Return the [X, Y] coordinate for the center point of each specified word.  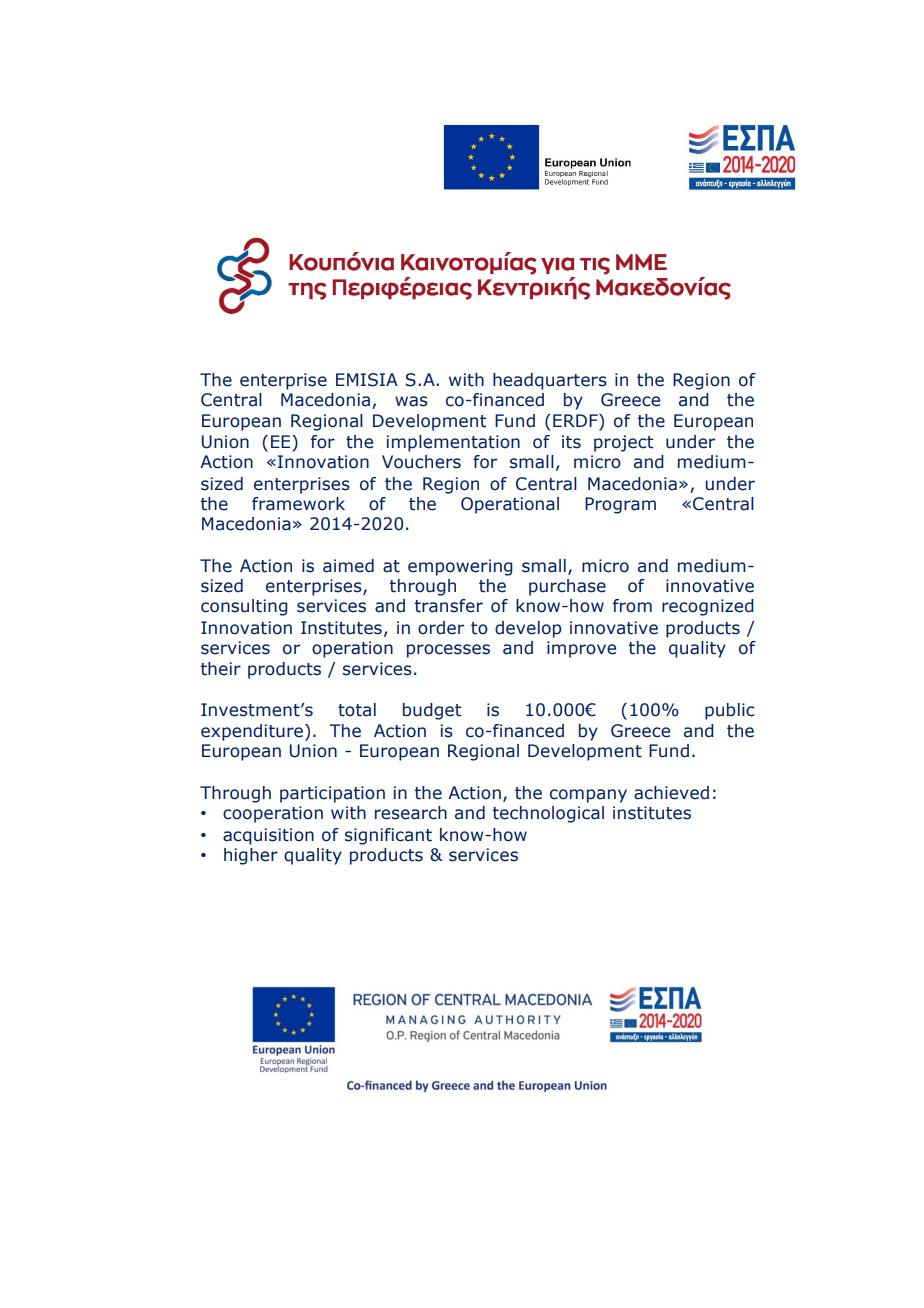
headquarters [550, 381]
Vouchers [421, 462]
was [411, 401]
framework [298, 504]
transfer [449, 606]
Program [620, 505]
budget [432, 711]
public [730, 711]
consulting [244, 607]
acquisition [268, 836]
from [632, 606]
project [623, 443]
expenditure [252, 732]
